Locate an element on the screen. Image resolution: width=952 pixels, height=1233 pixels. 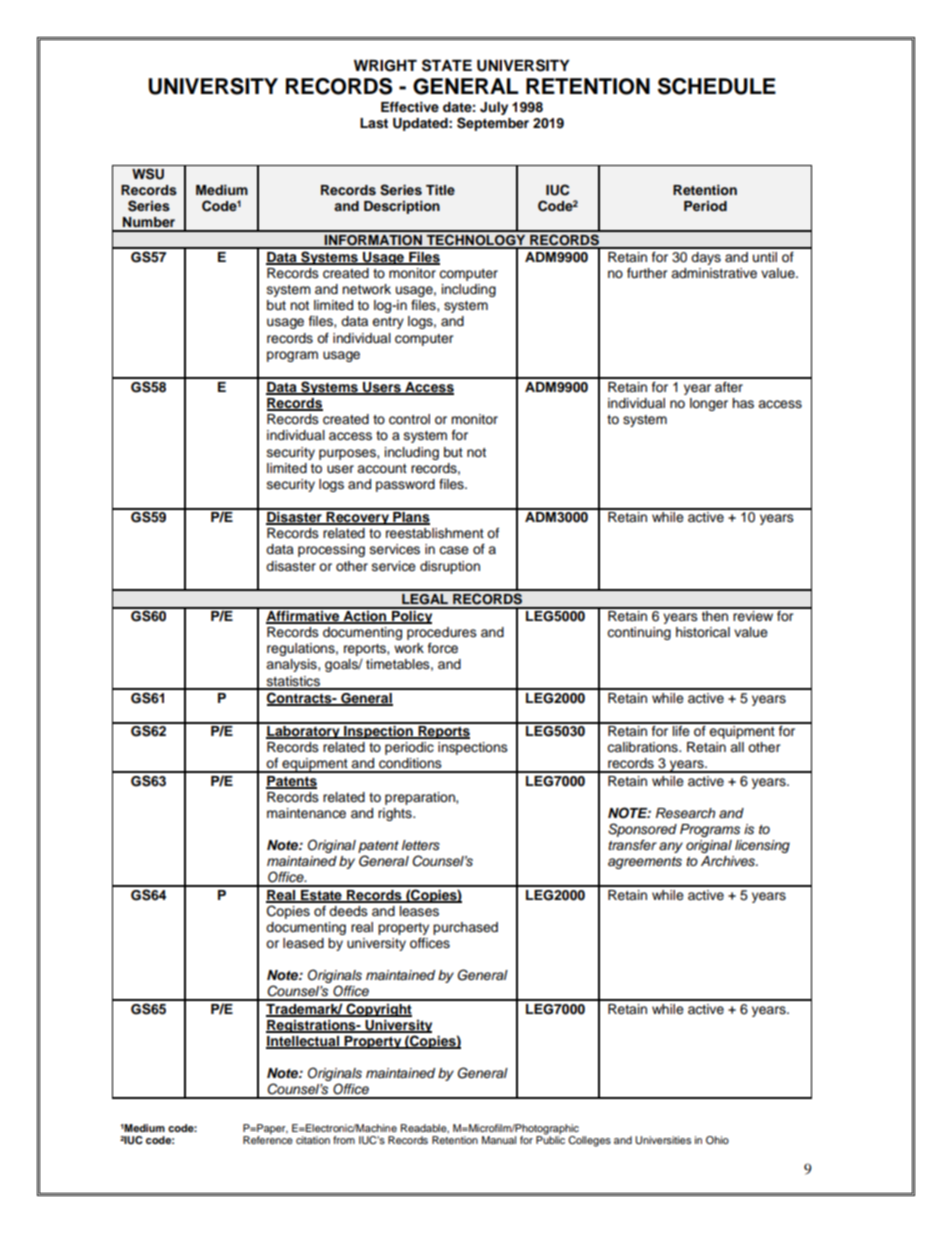
calibrations is located at coordinates (643, 747).
